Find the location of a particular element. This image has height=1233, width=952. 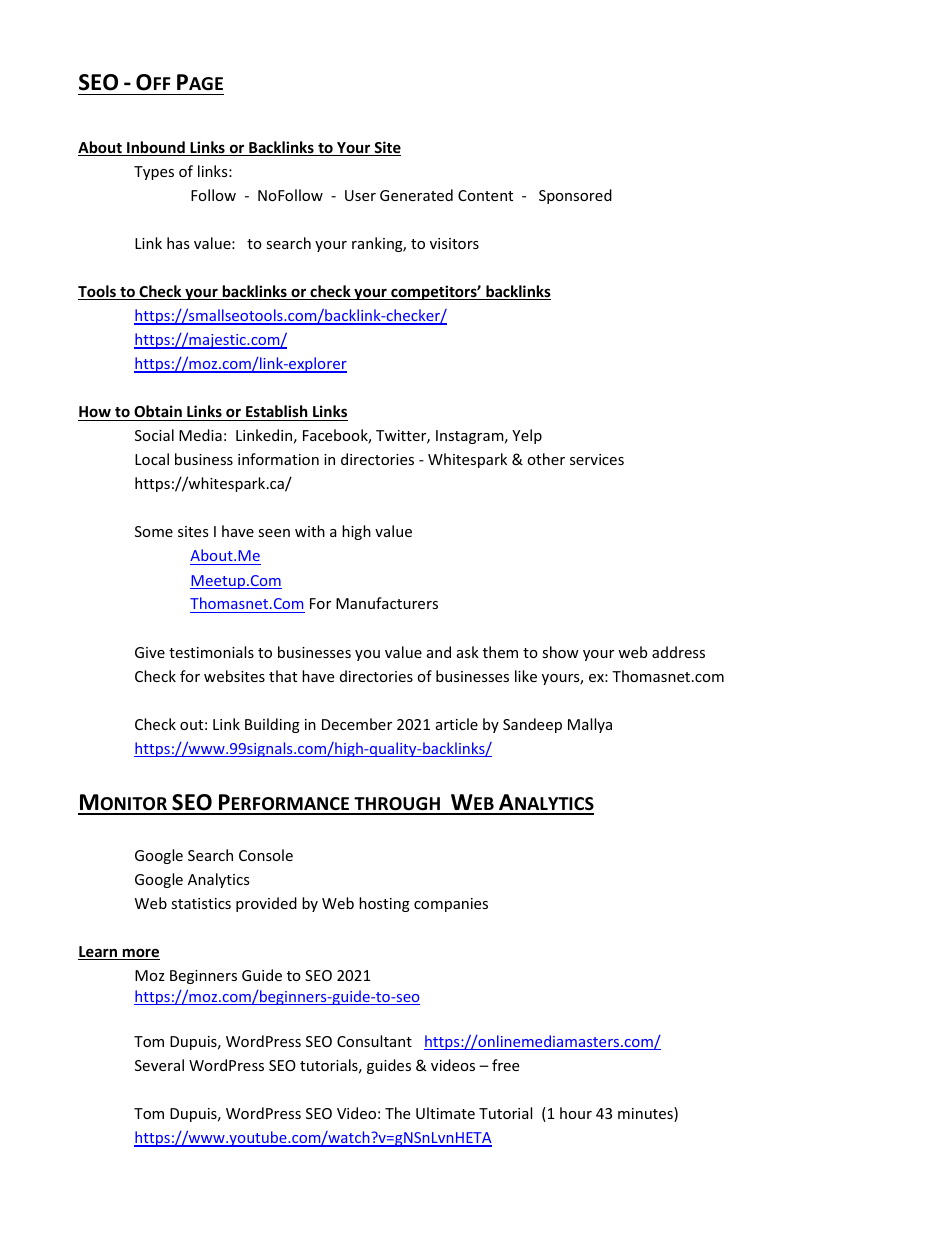

Several is located at coordinates (159, 1065).
